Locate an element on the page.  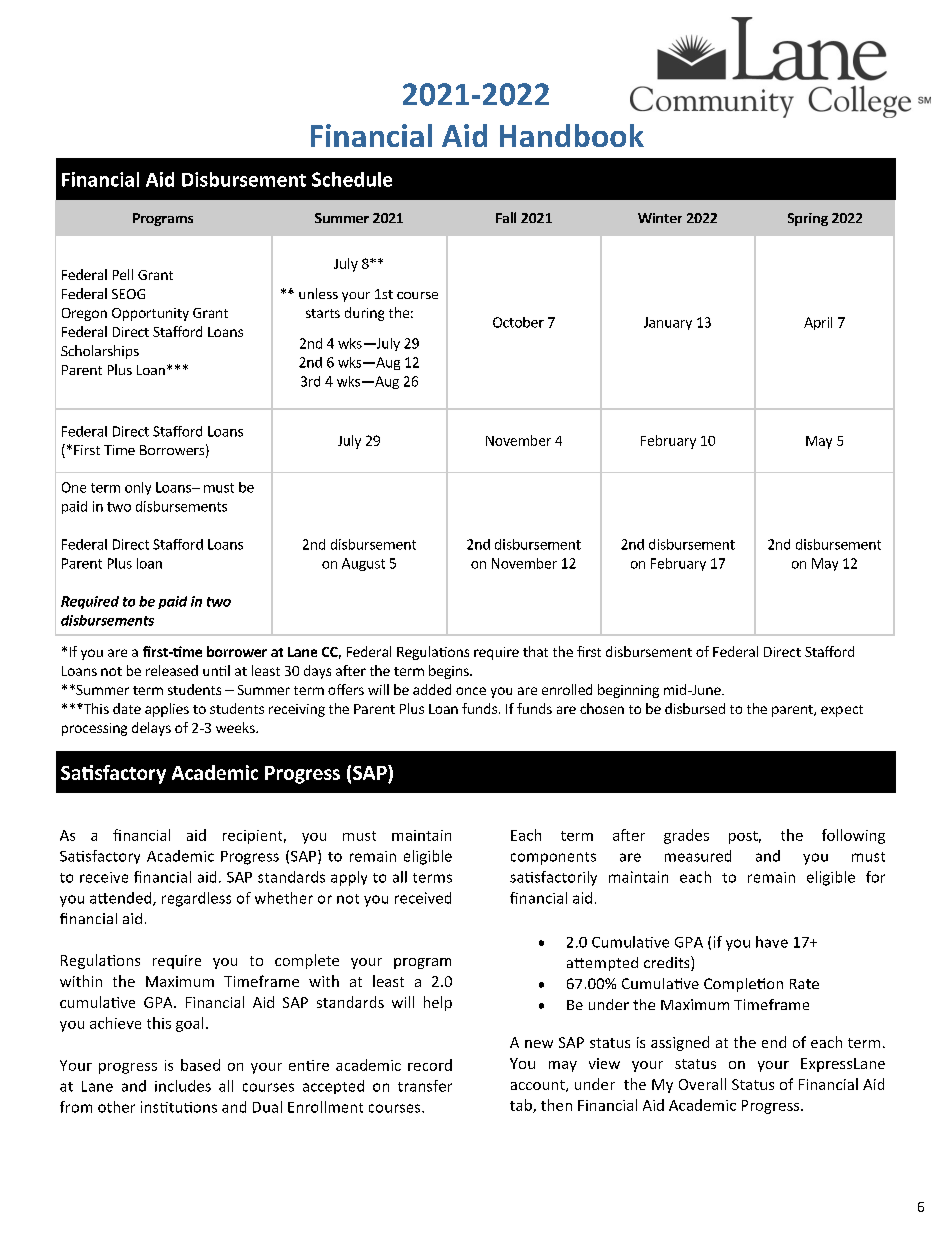
begins is located at coordinates (450, 672).
